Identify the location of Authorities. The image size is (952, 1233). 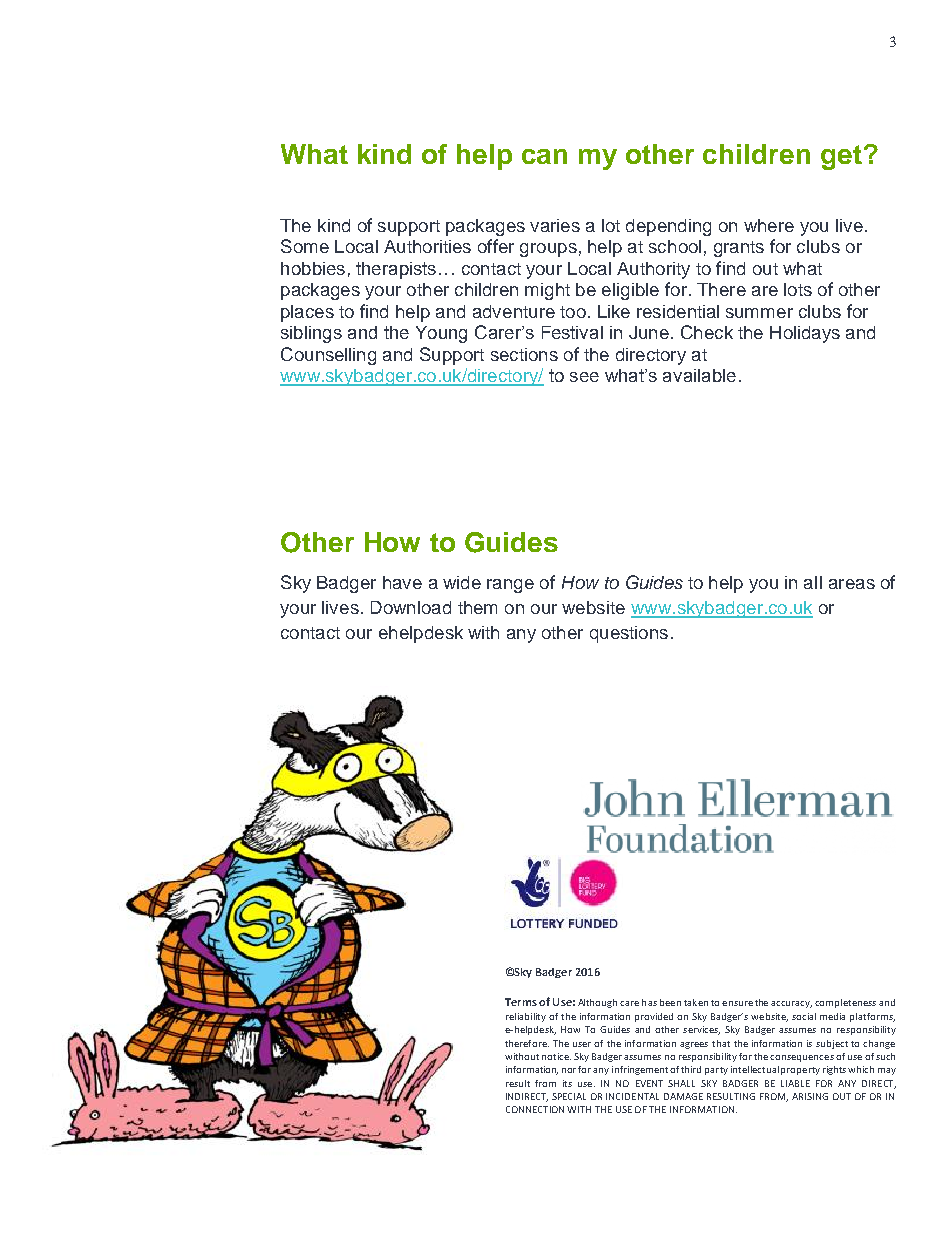
(427, 246).
